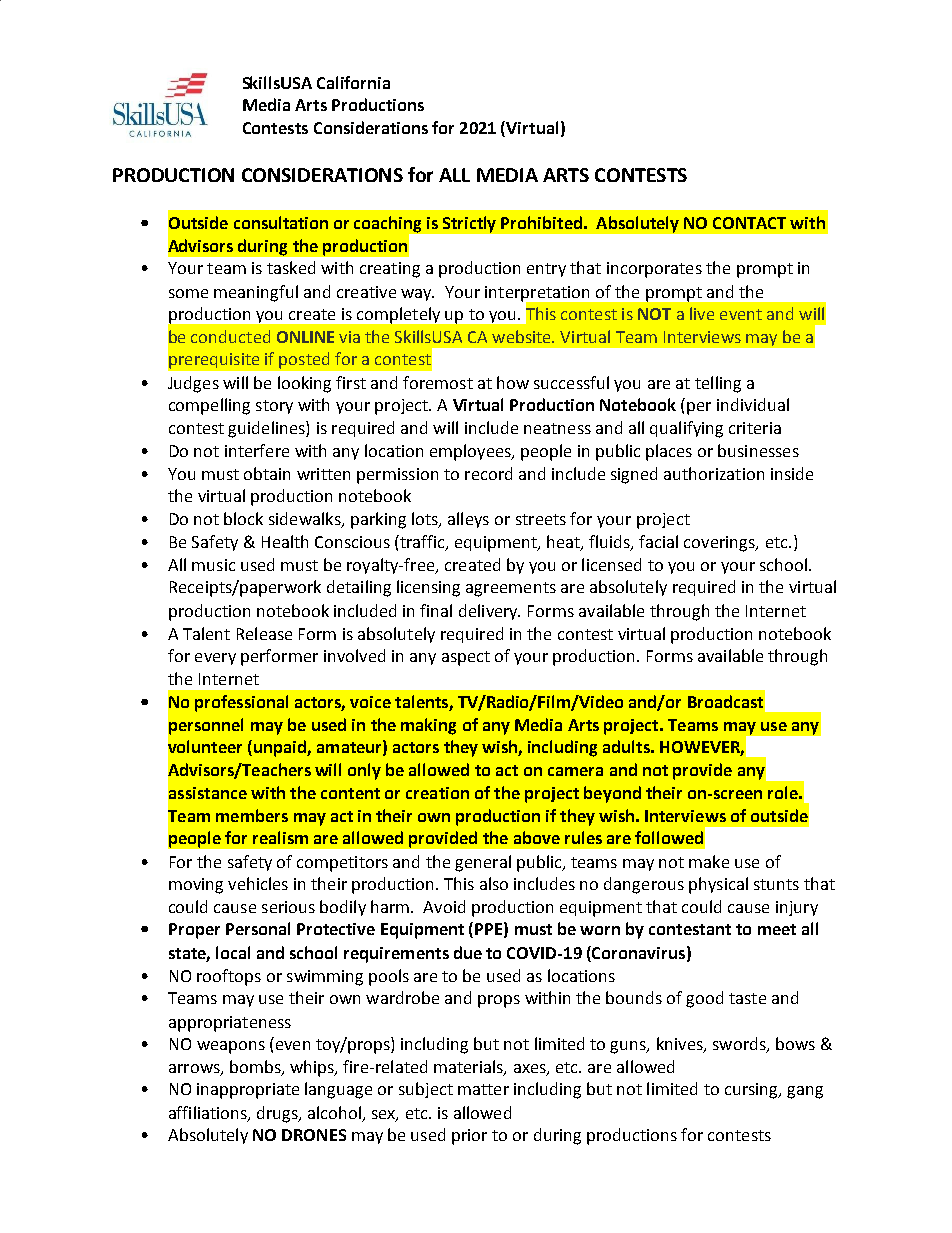 This screenshot has height=1233, width=952. I want to click on agreements, so click(511, 589).
